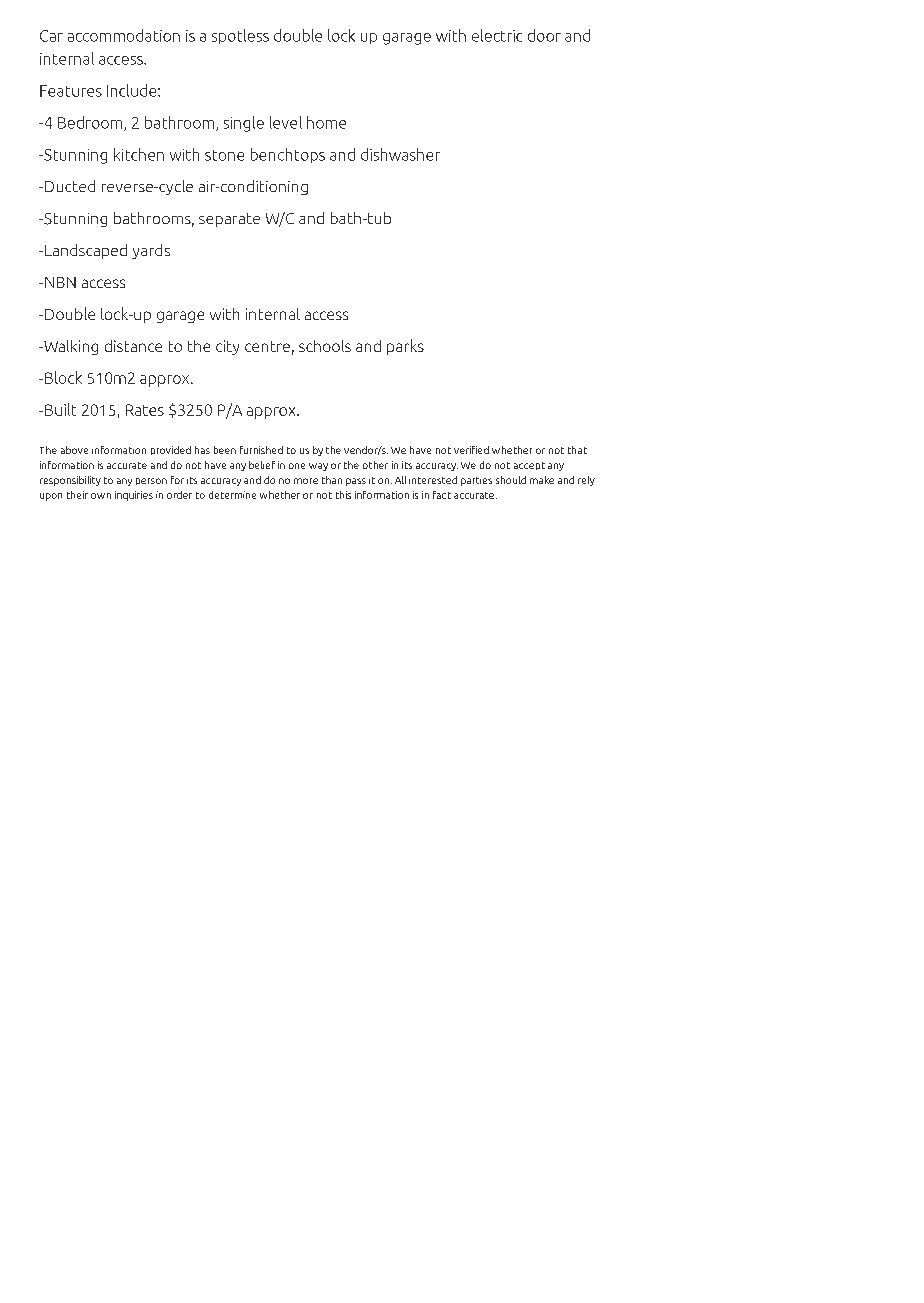 Image resolution: width=924 pixels, height=1303 pixels. I want to click on own, so click(101, 496).
